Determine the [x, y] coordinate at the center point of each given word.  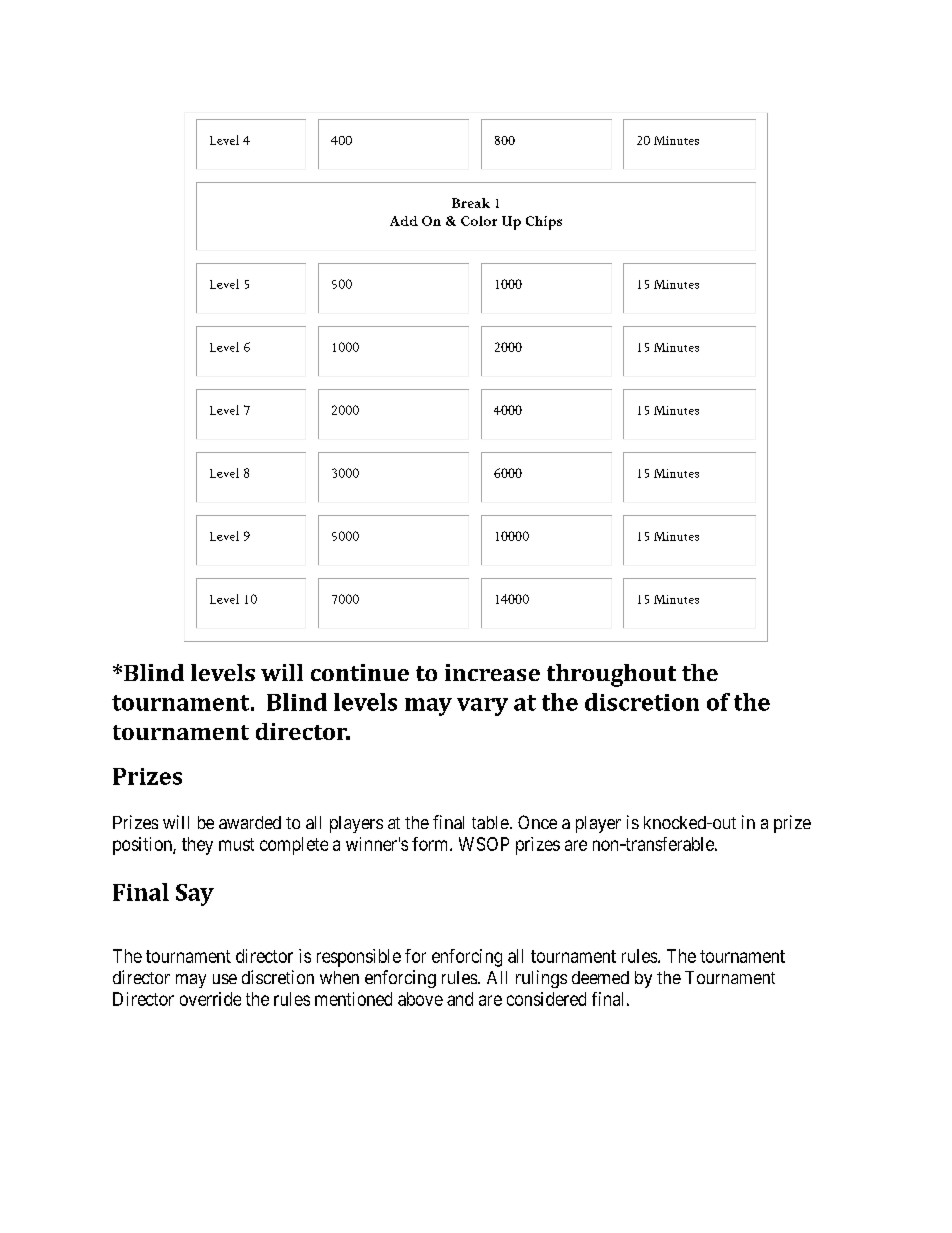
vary [482, 707]
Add [404, 221]
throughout [611, 675]
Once [537, 822]
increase [492, 672]
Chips [544, 223]
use [225, 979]
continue [360, 672]
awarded [250, 822]
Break [471, 203]
